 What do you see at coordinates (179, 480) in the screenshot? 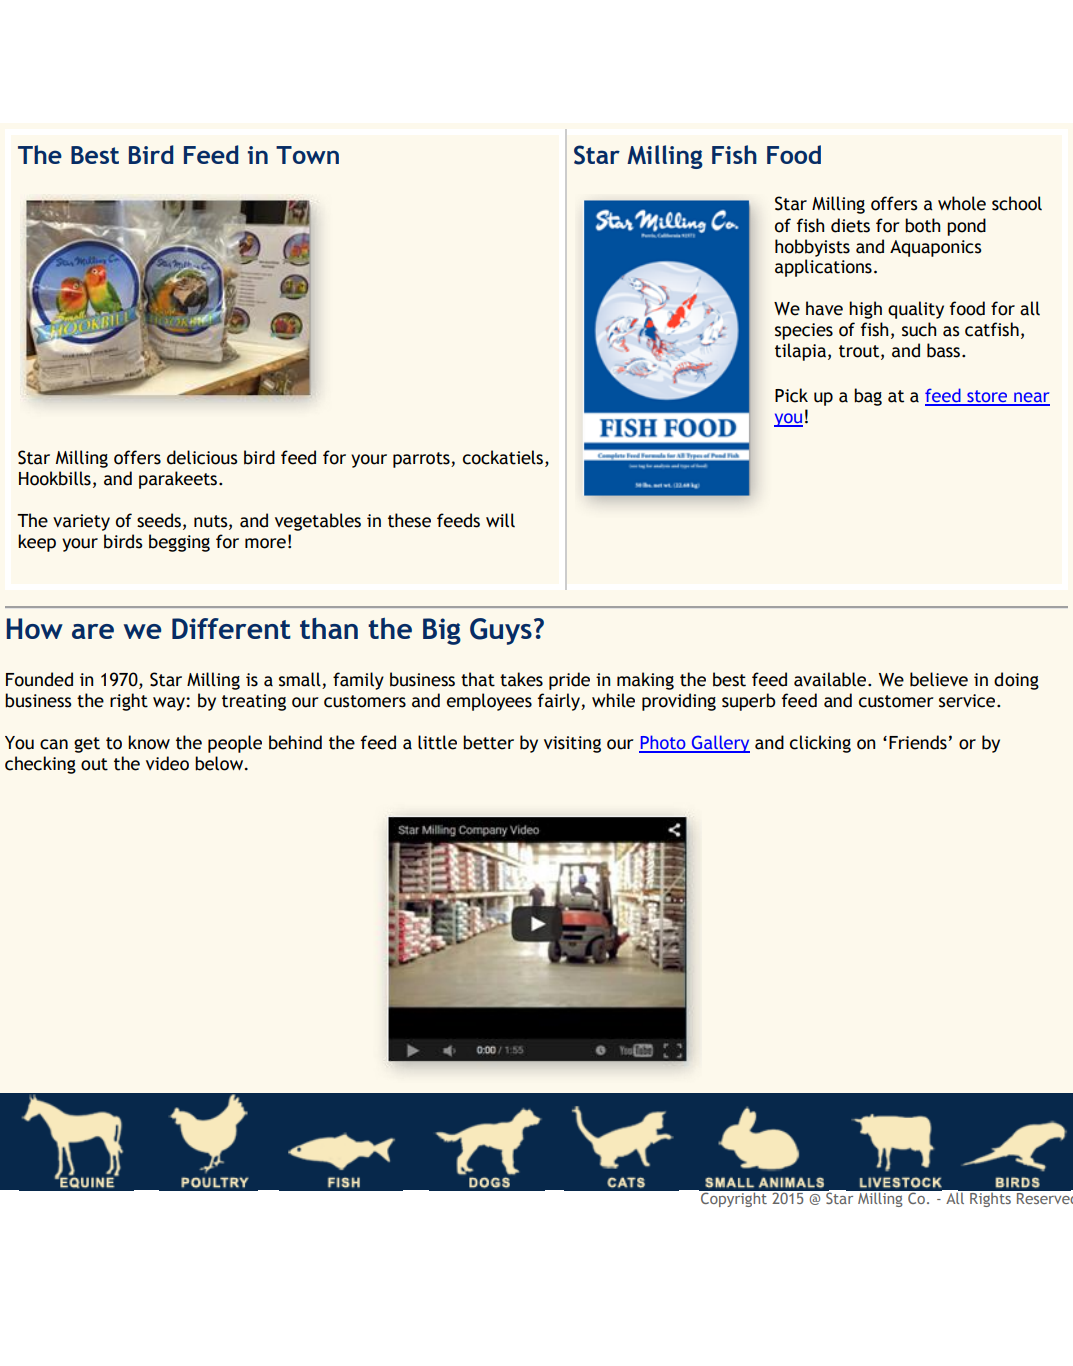
I see `parakeets` at bounding box center [179, 480].
